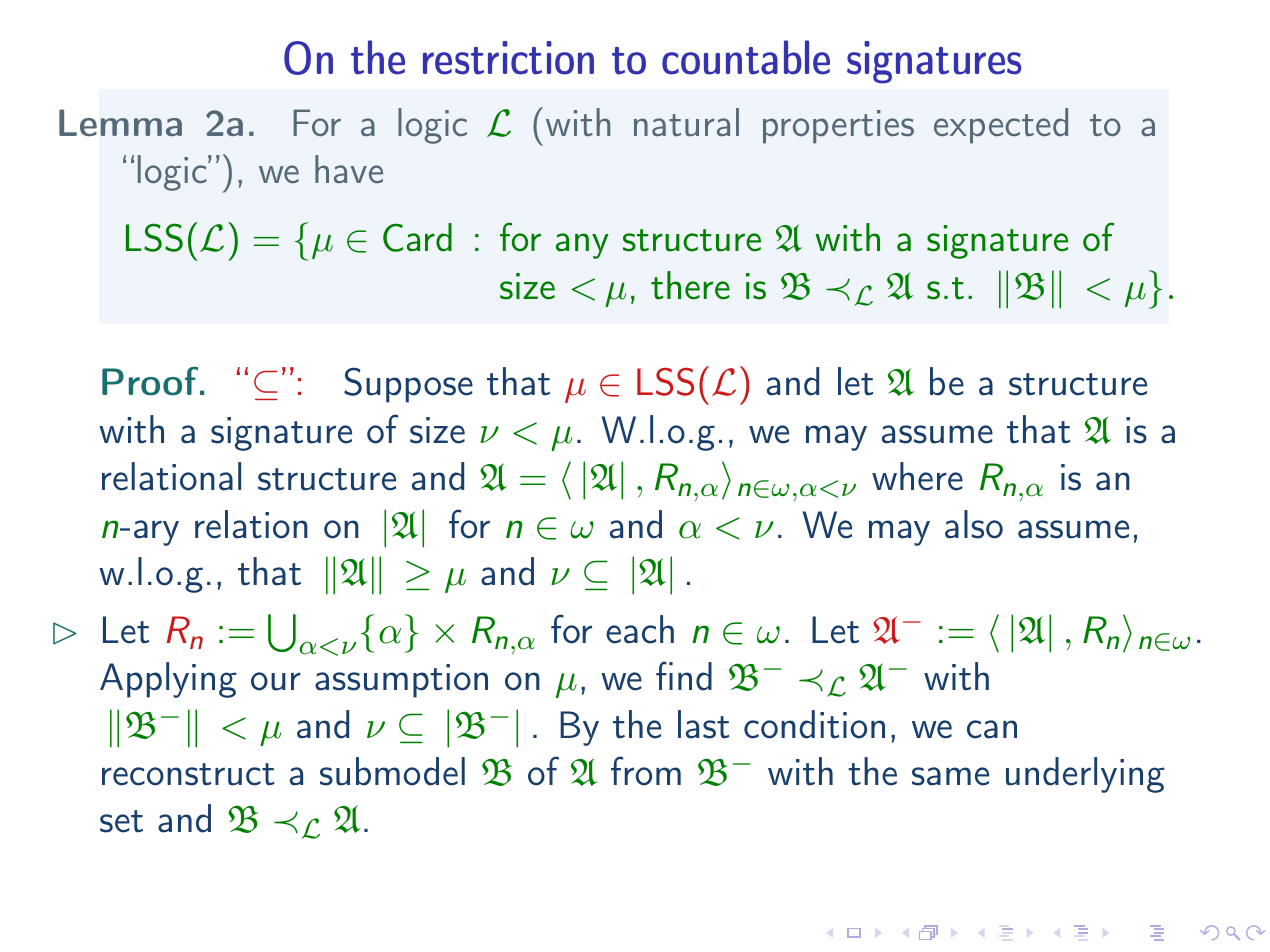 This screenshot has height=952, width=1270. I want to click on restriction, so click(508, 58).
